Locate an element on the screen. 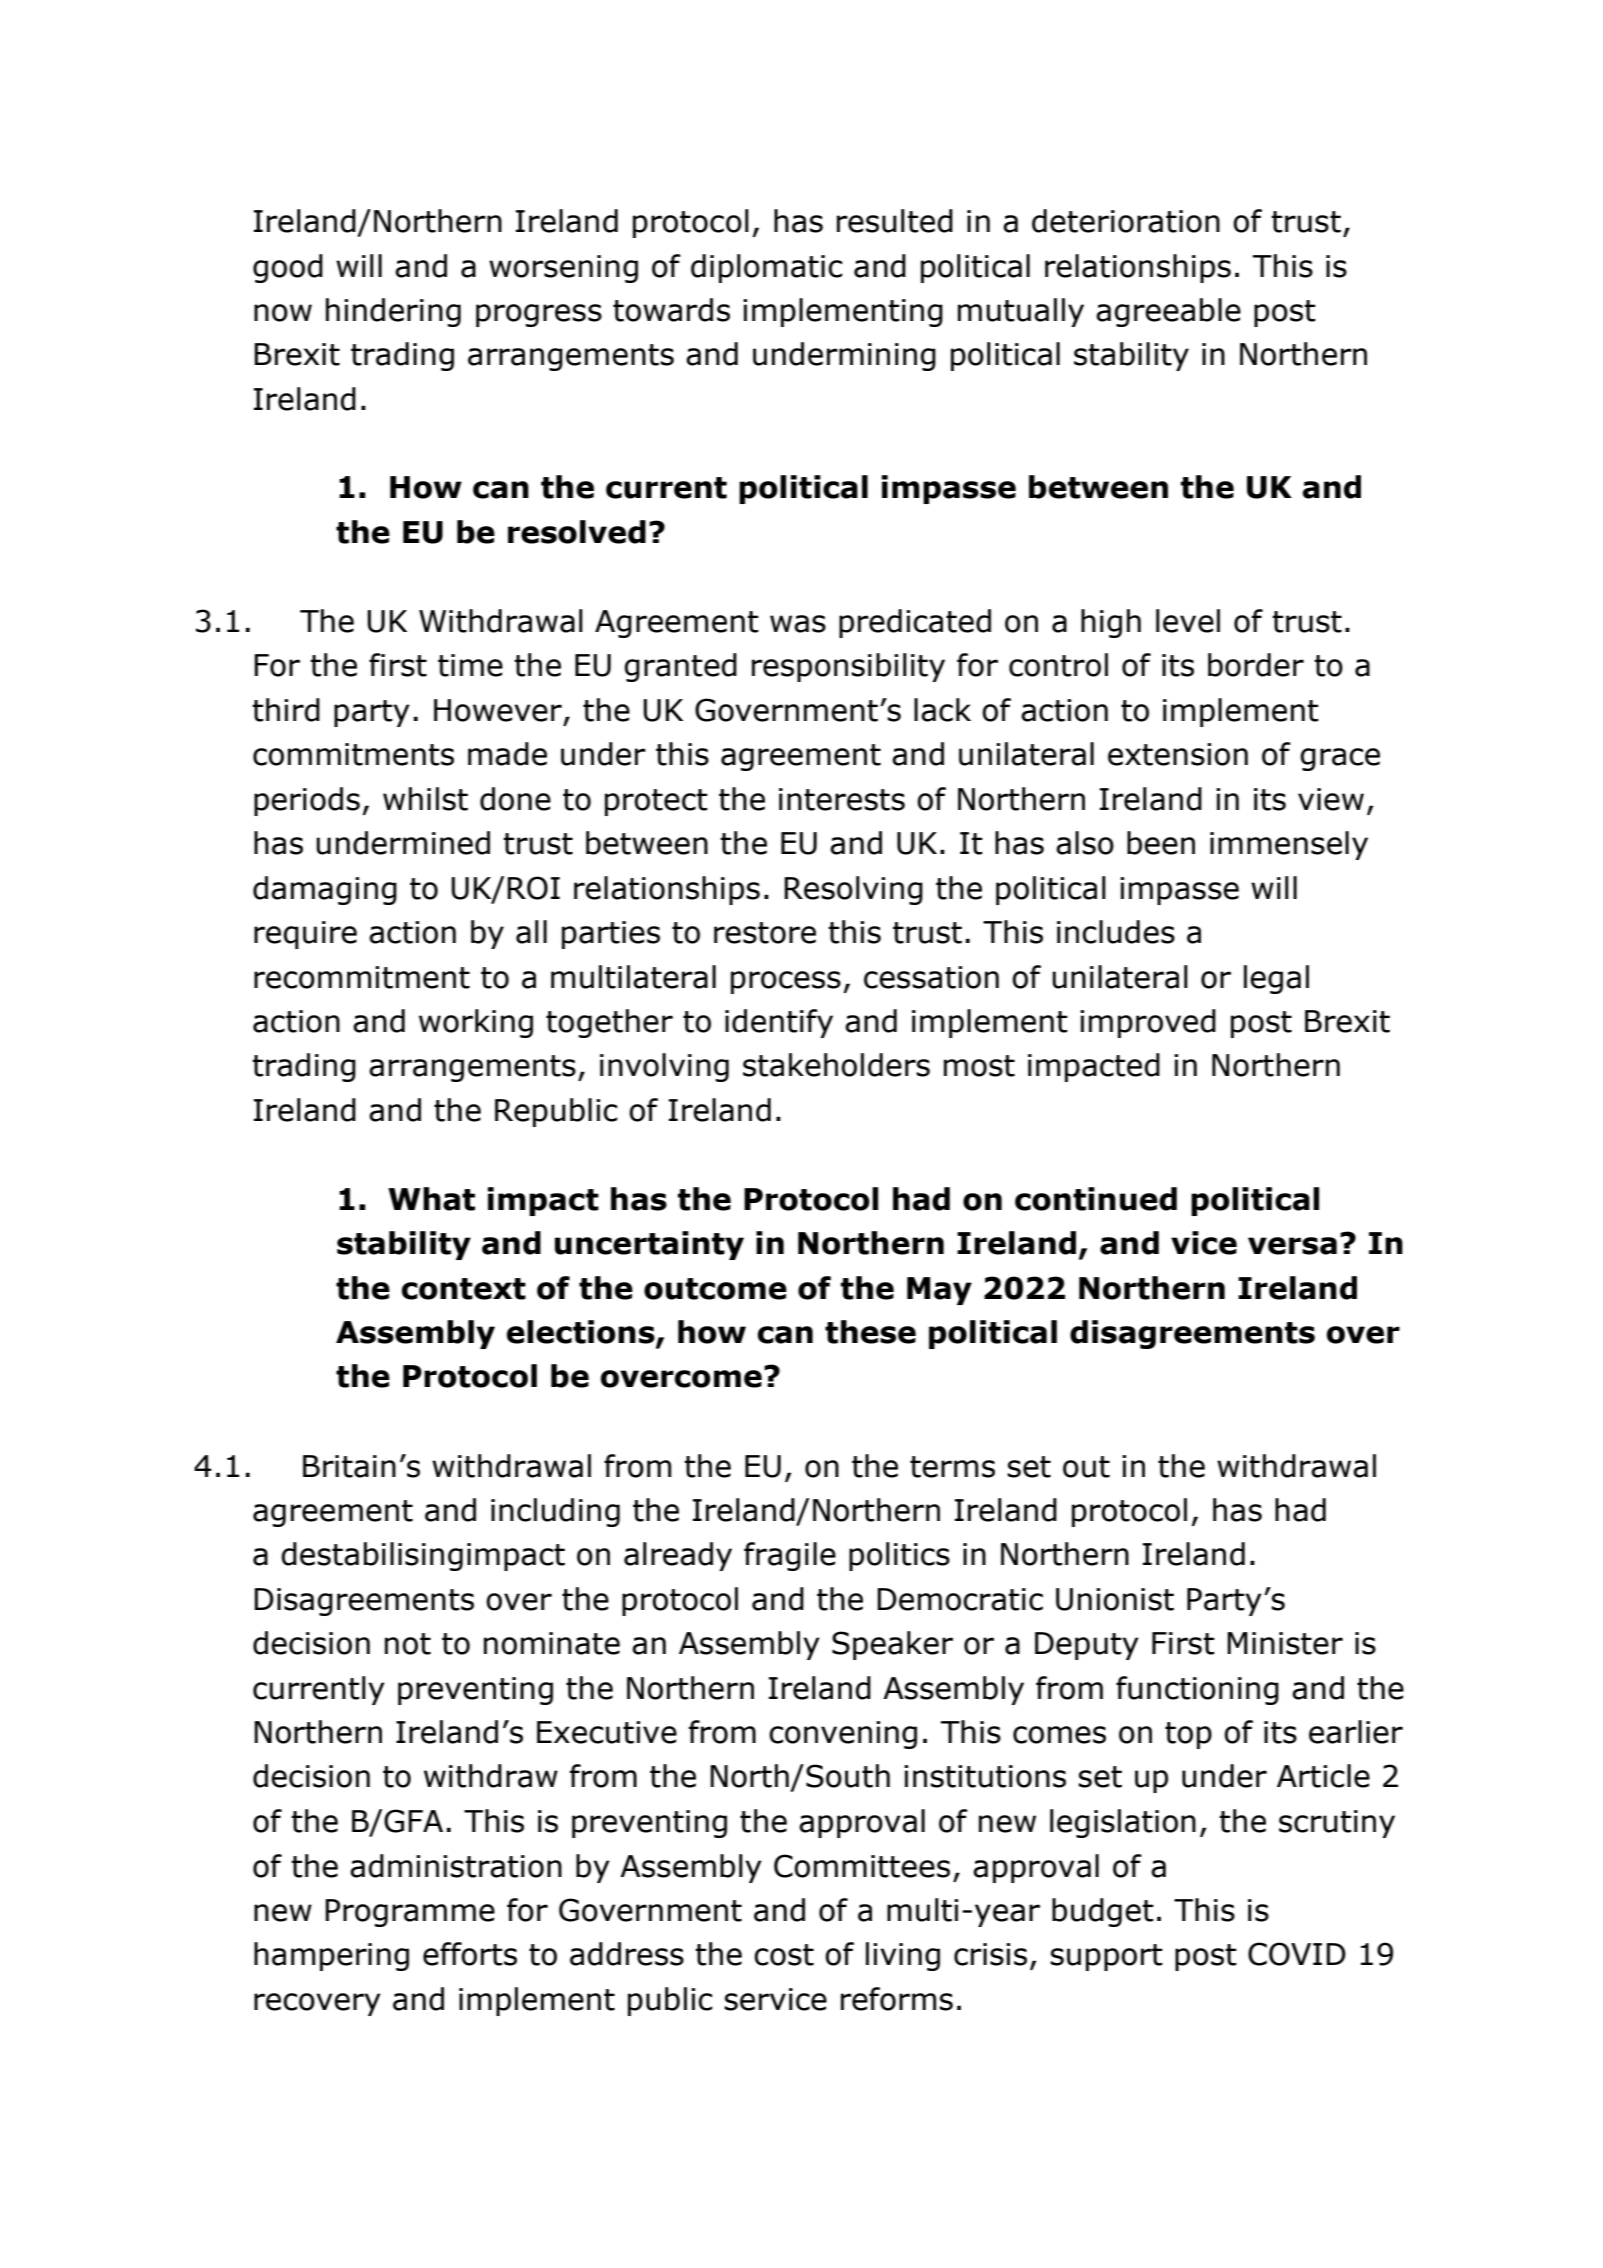  versa is located at coordinates (1292, 1246).
